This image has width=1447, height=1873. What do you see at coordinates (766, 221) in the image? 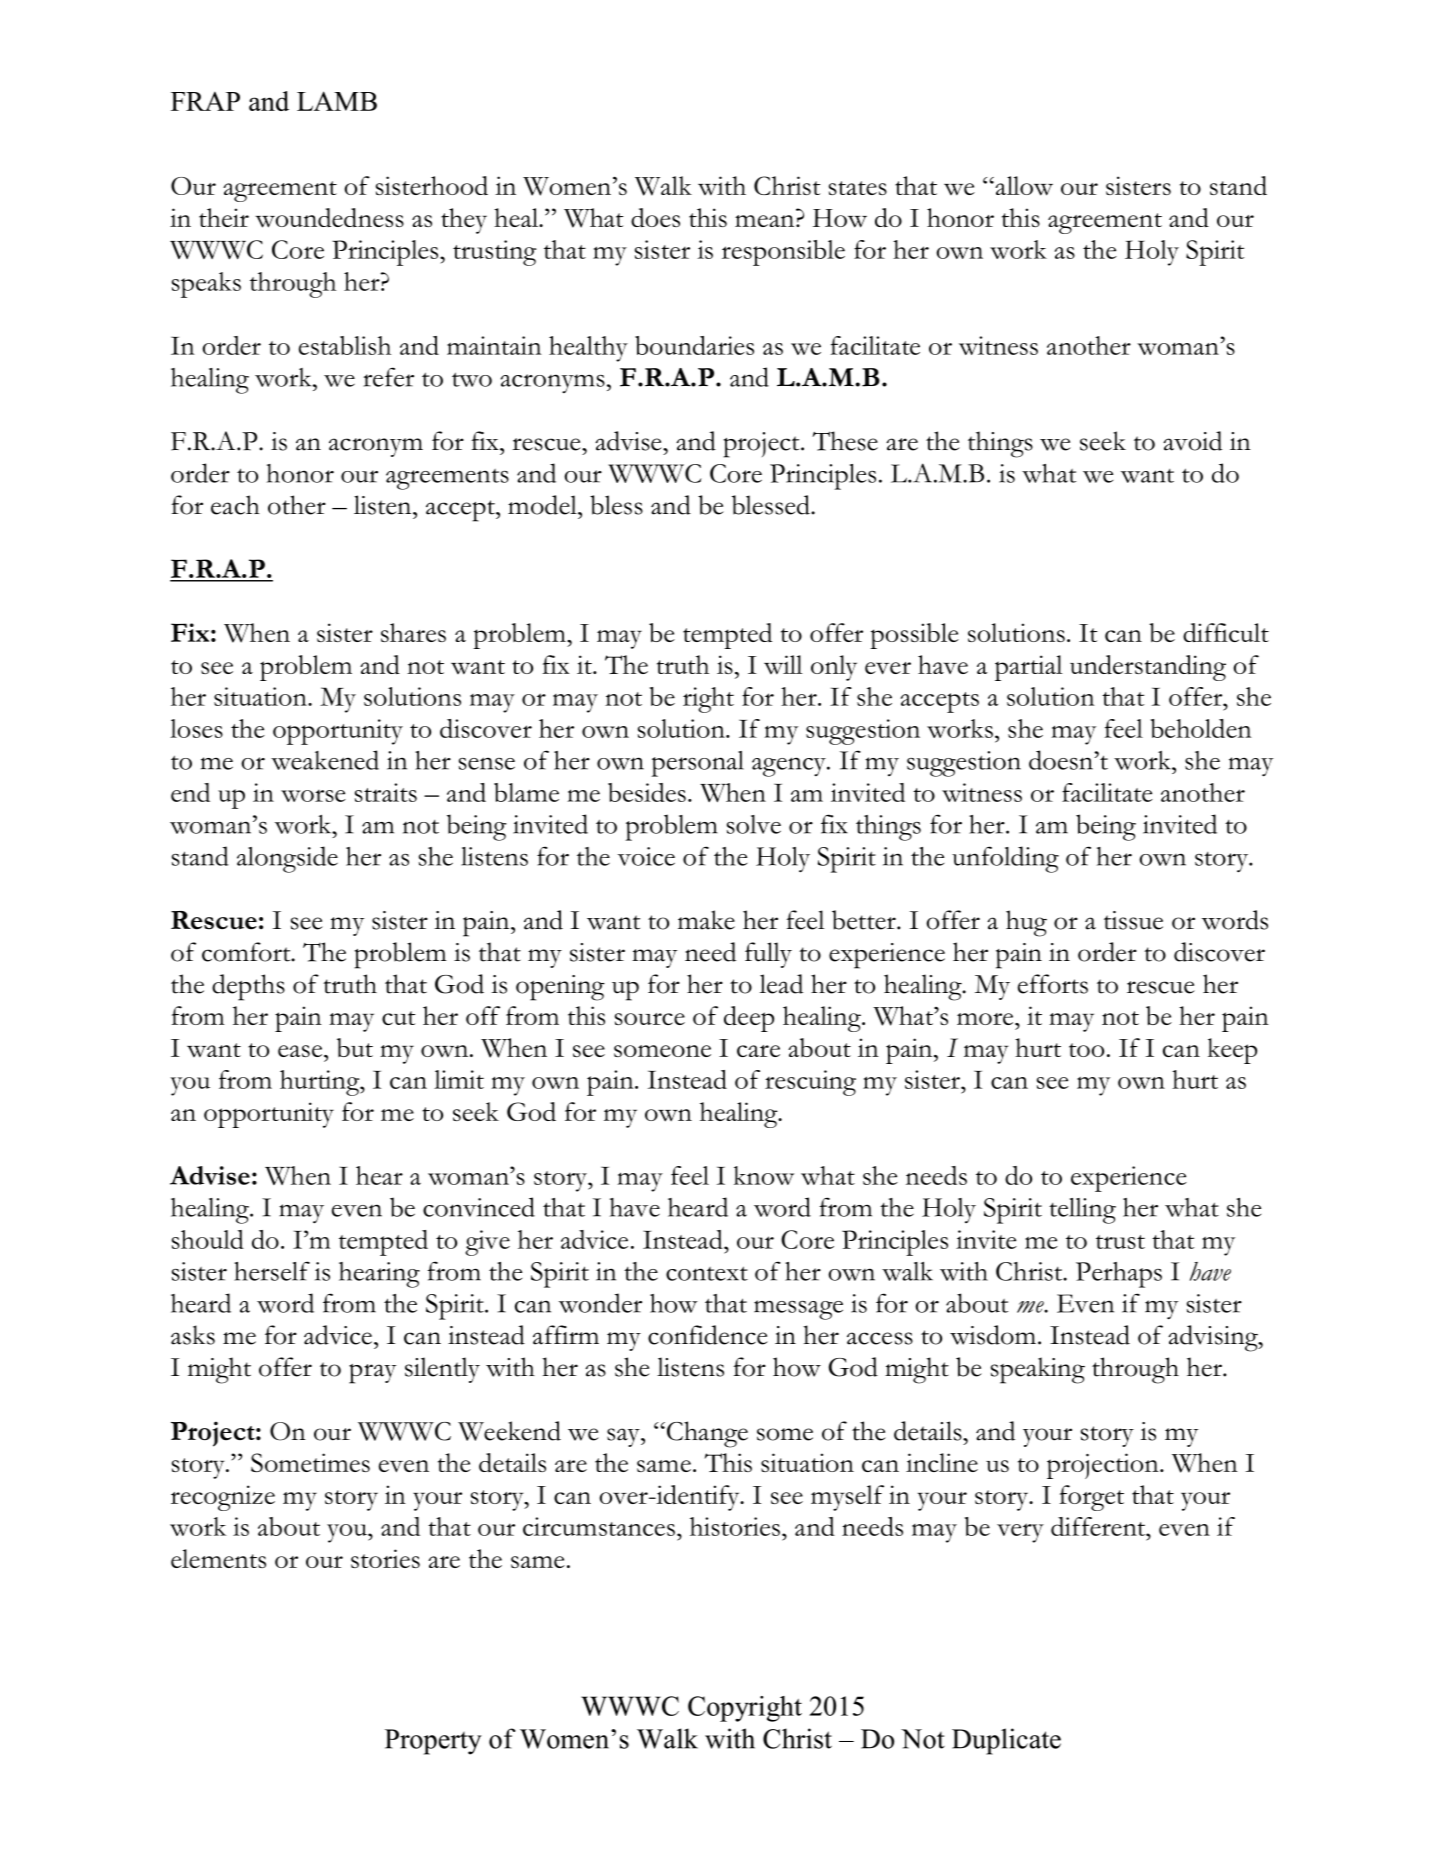
I see `mean` at bounding box center [766, 221].
